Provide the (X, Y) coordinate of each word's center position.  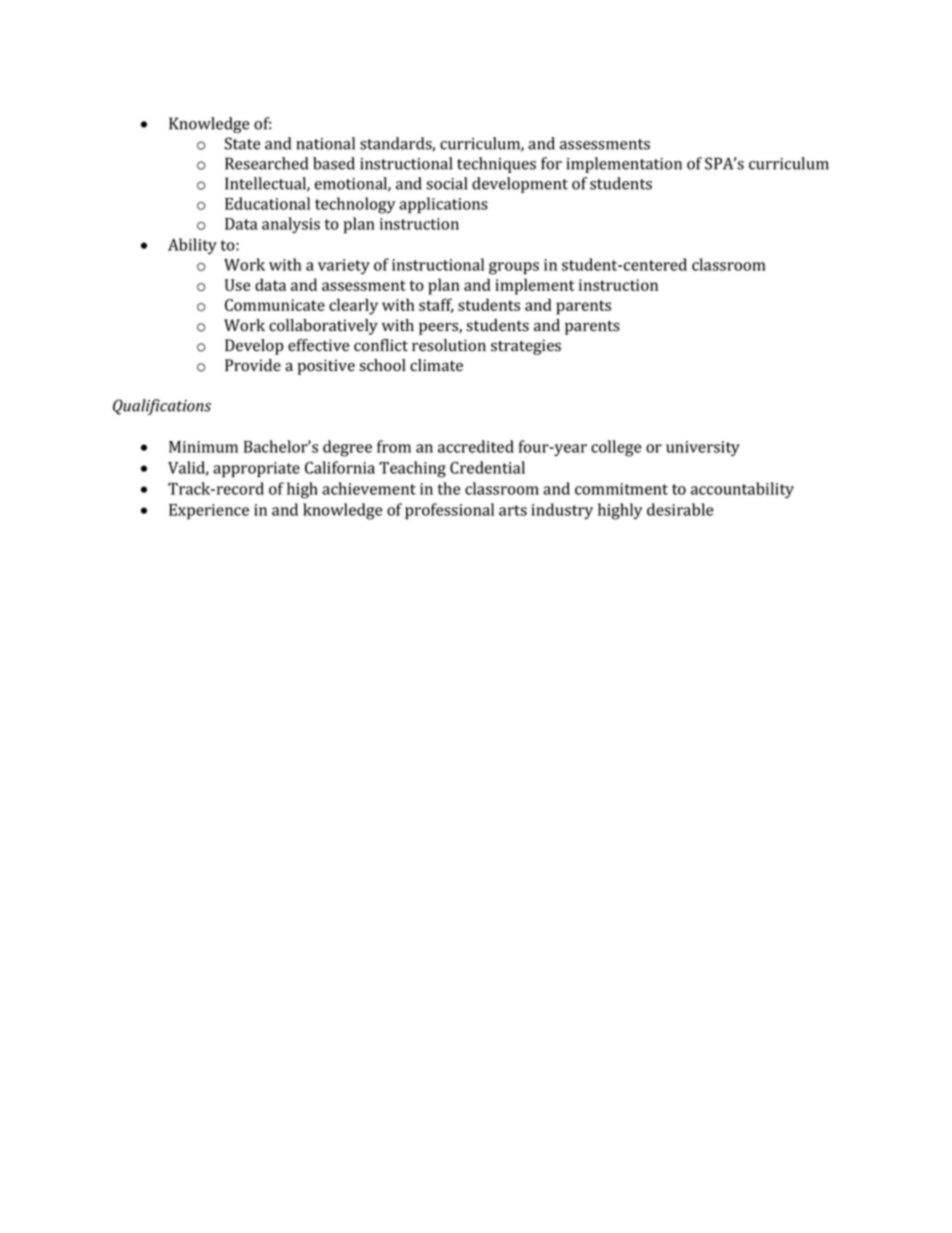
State (242, 143)
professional (449, 511)
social (446, 183)
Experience (209, 512)
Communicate (275, 305)
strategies (526, 347)
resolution (449, 345)
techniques (496, 165)
